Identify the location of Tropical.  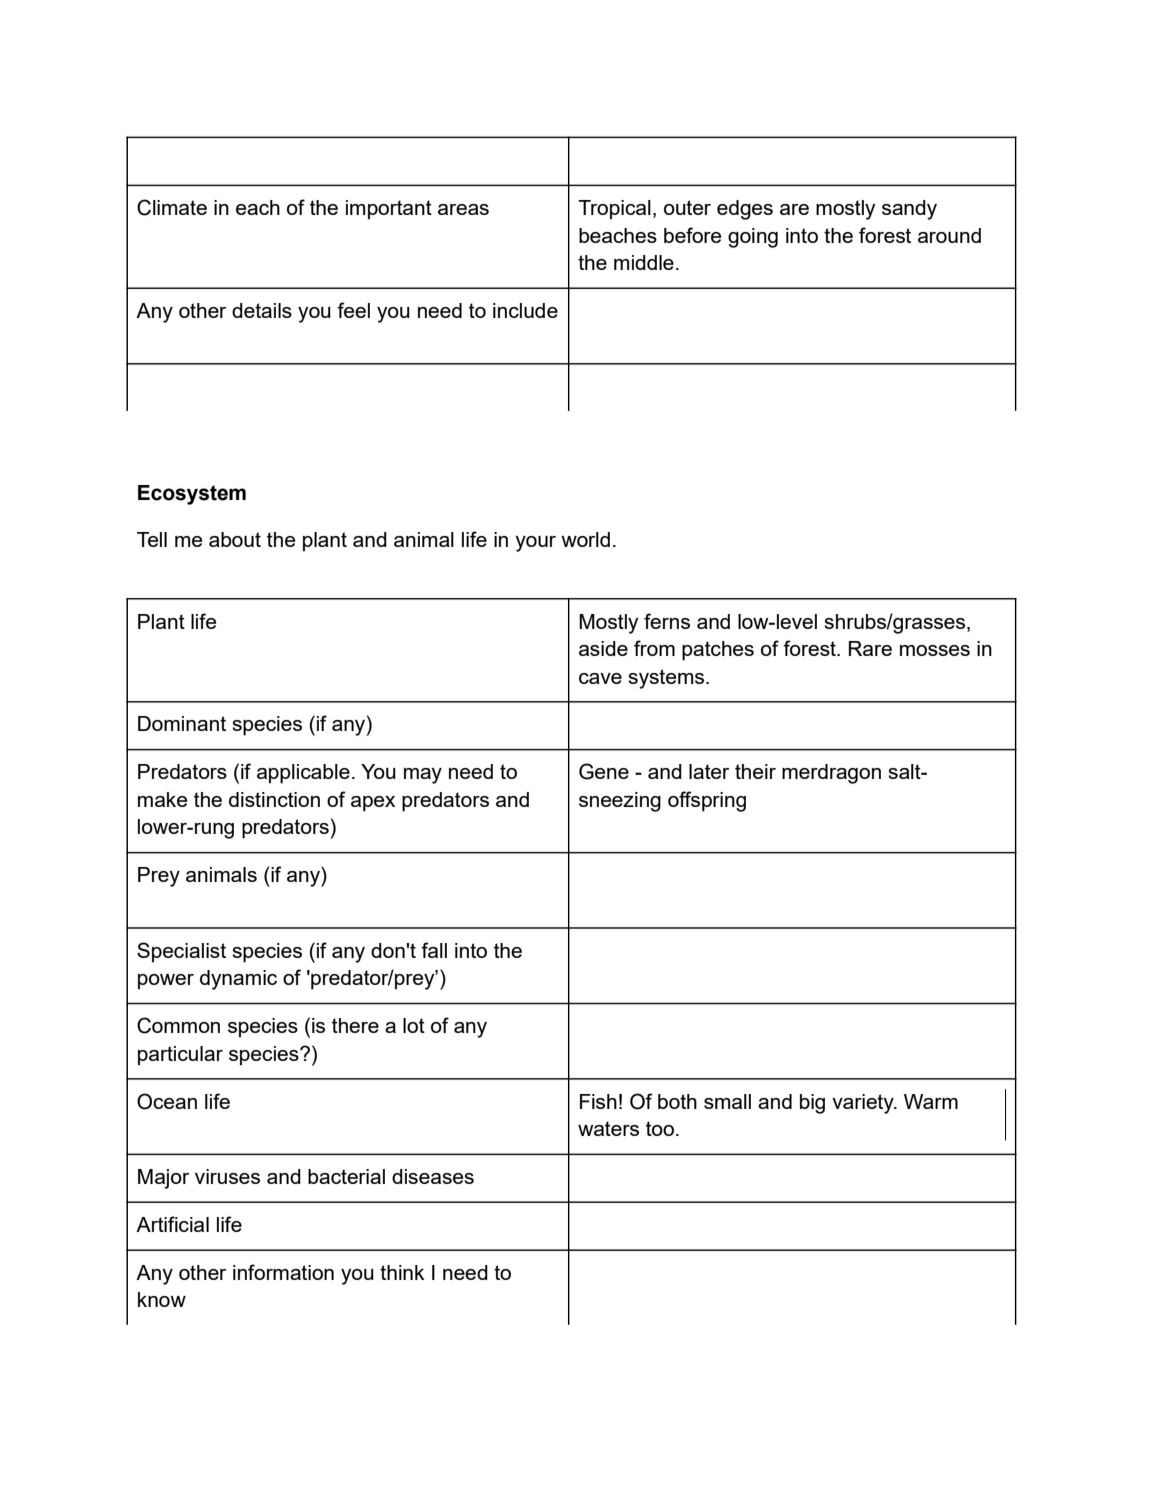
(614, 210).
